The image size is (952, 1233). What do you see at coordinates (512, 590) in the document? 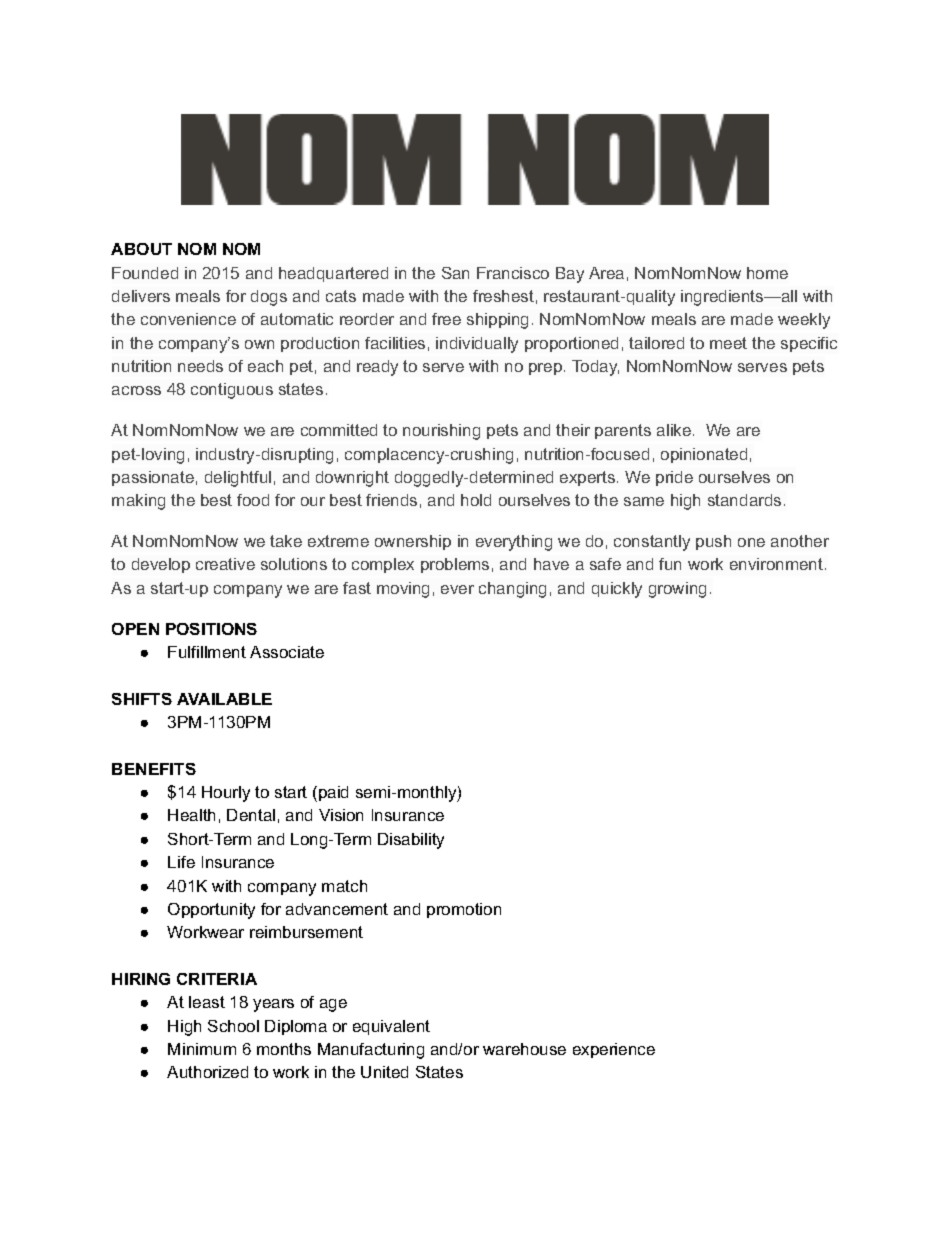
I see `changing` at bounding box center [512, 590].
